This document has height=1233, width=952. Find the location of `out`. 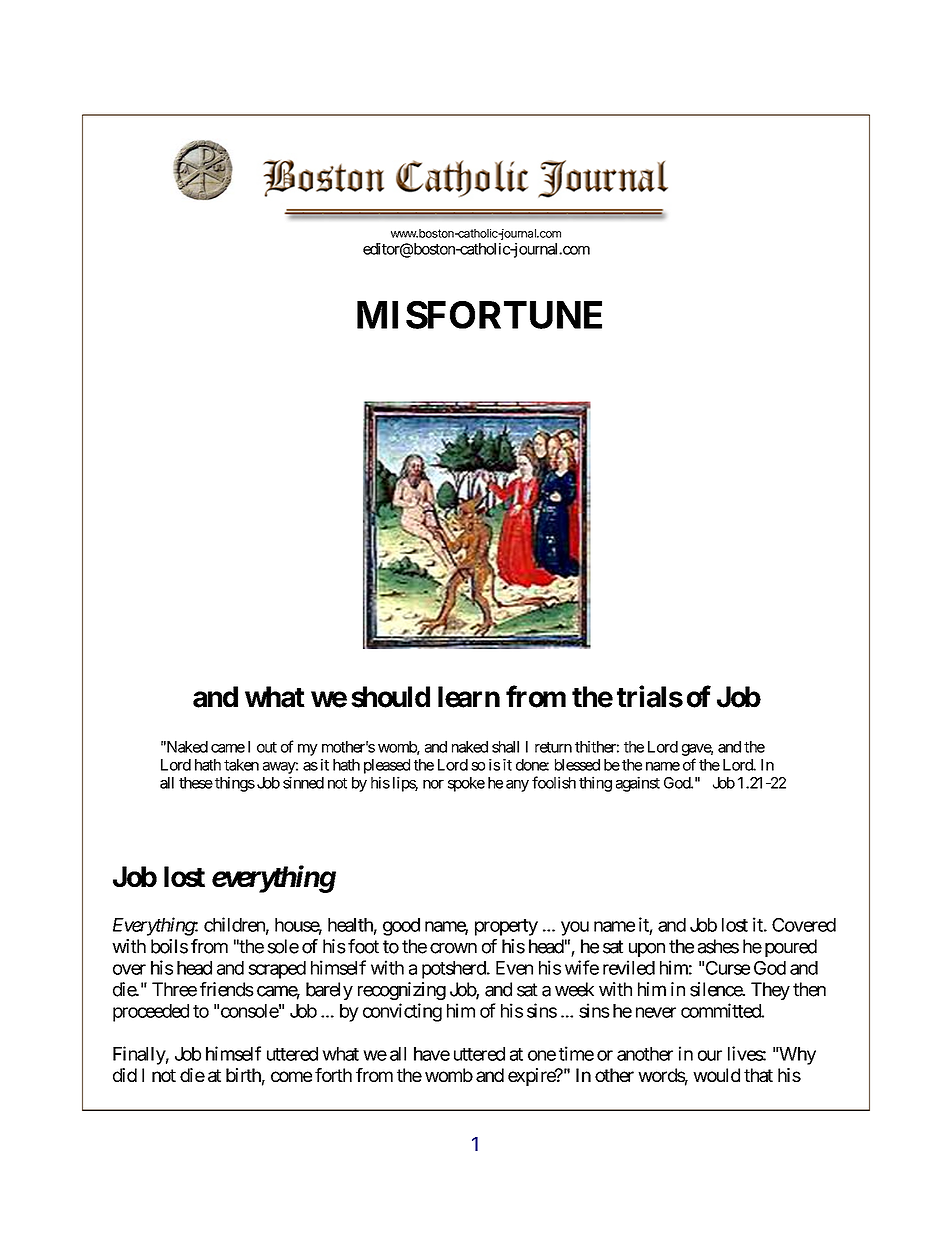

out is located at coordinates (267, 747).
